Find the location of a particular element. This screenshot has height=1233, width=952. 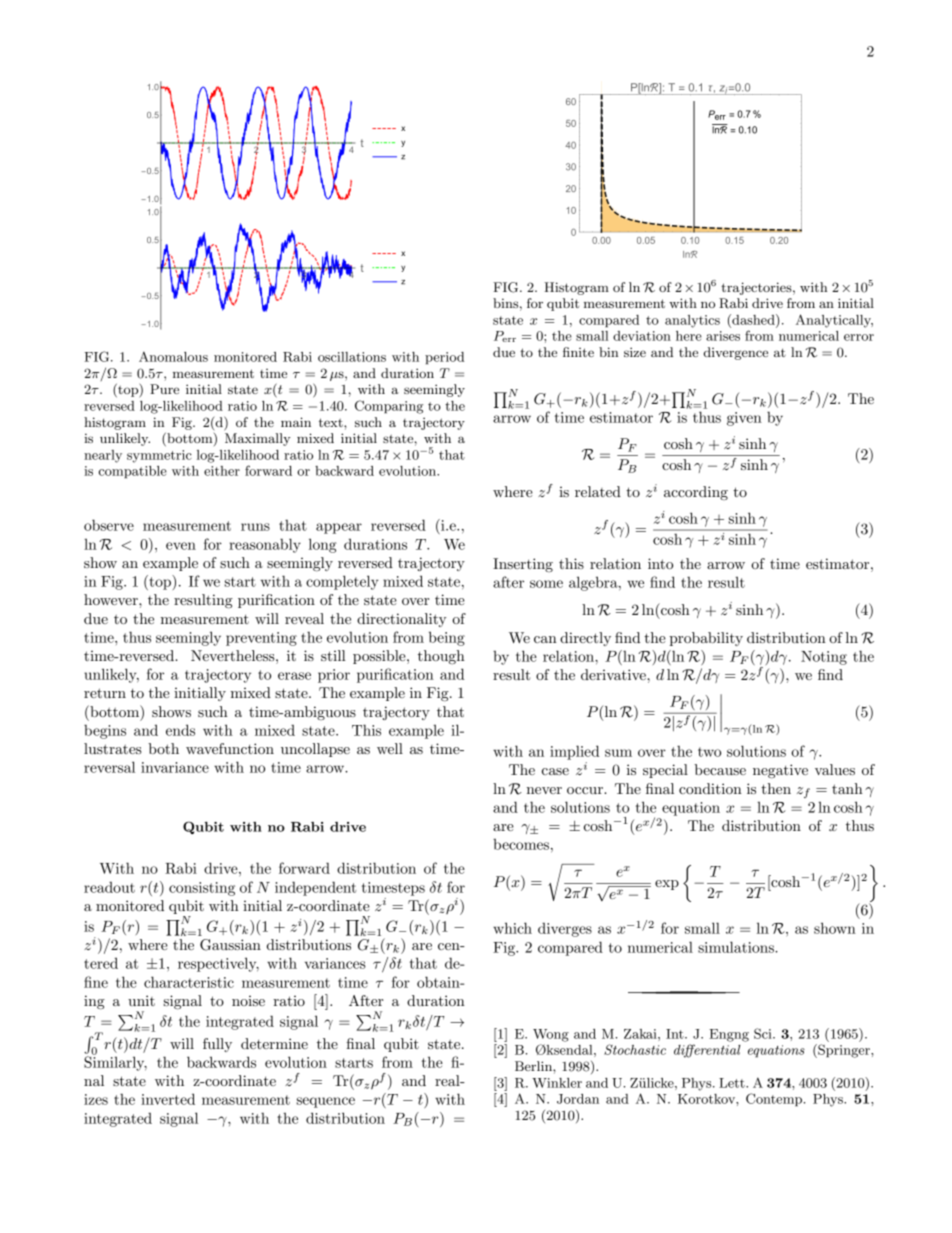

inverted is located at coordinates (168, 1099).
